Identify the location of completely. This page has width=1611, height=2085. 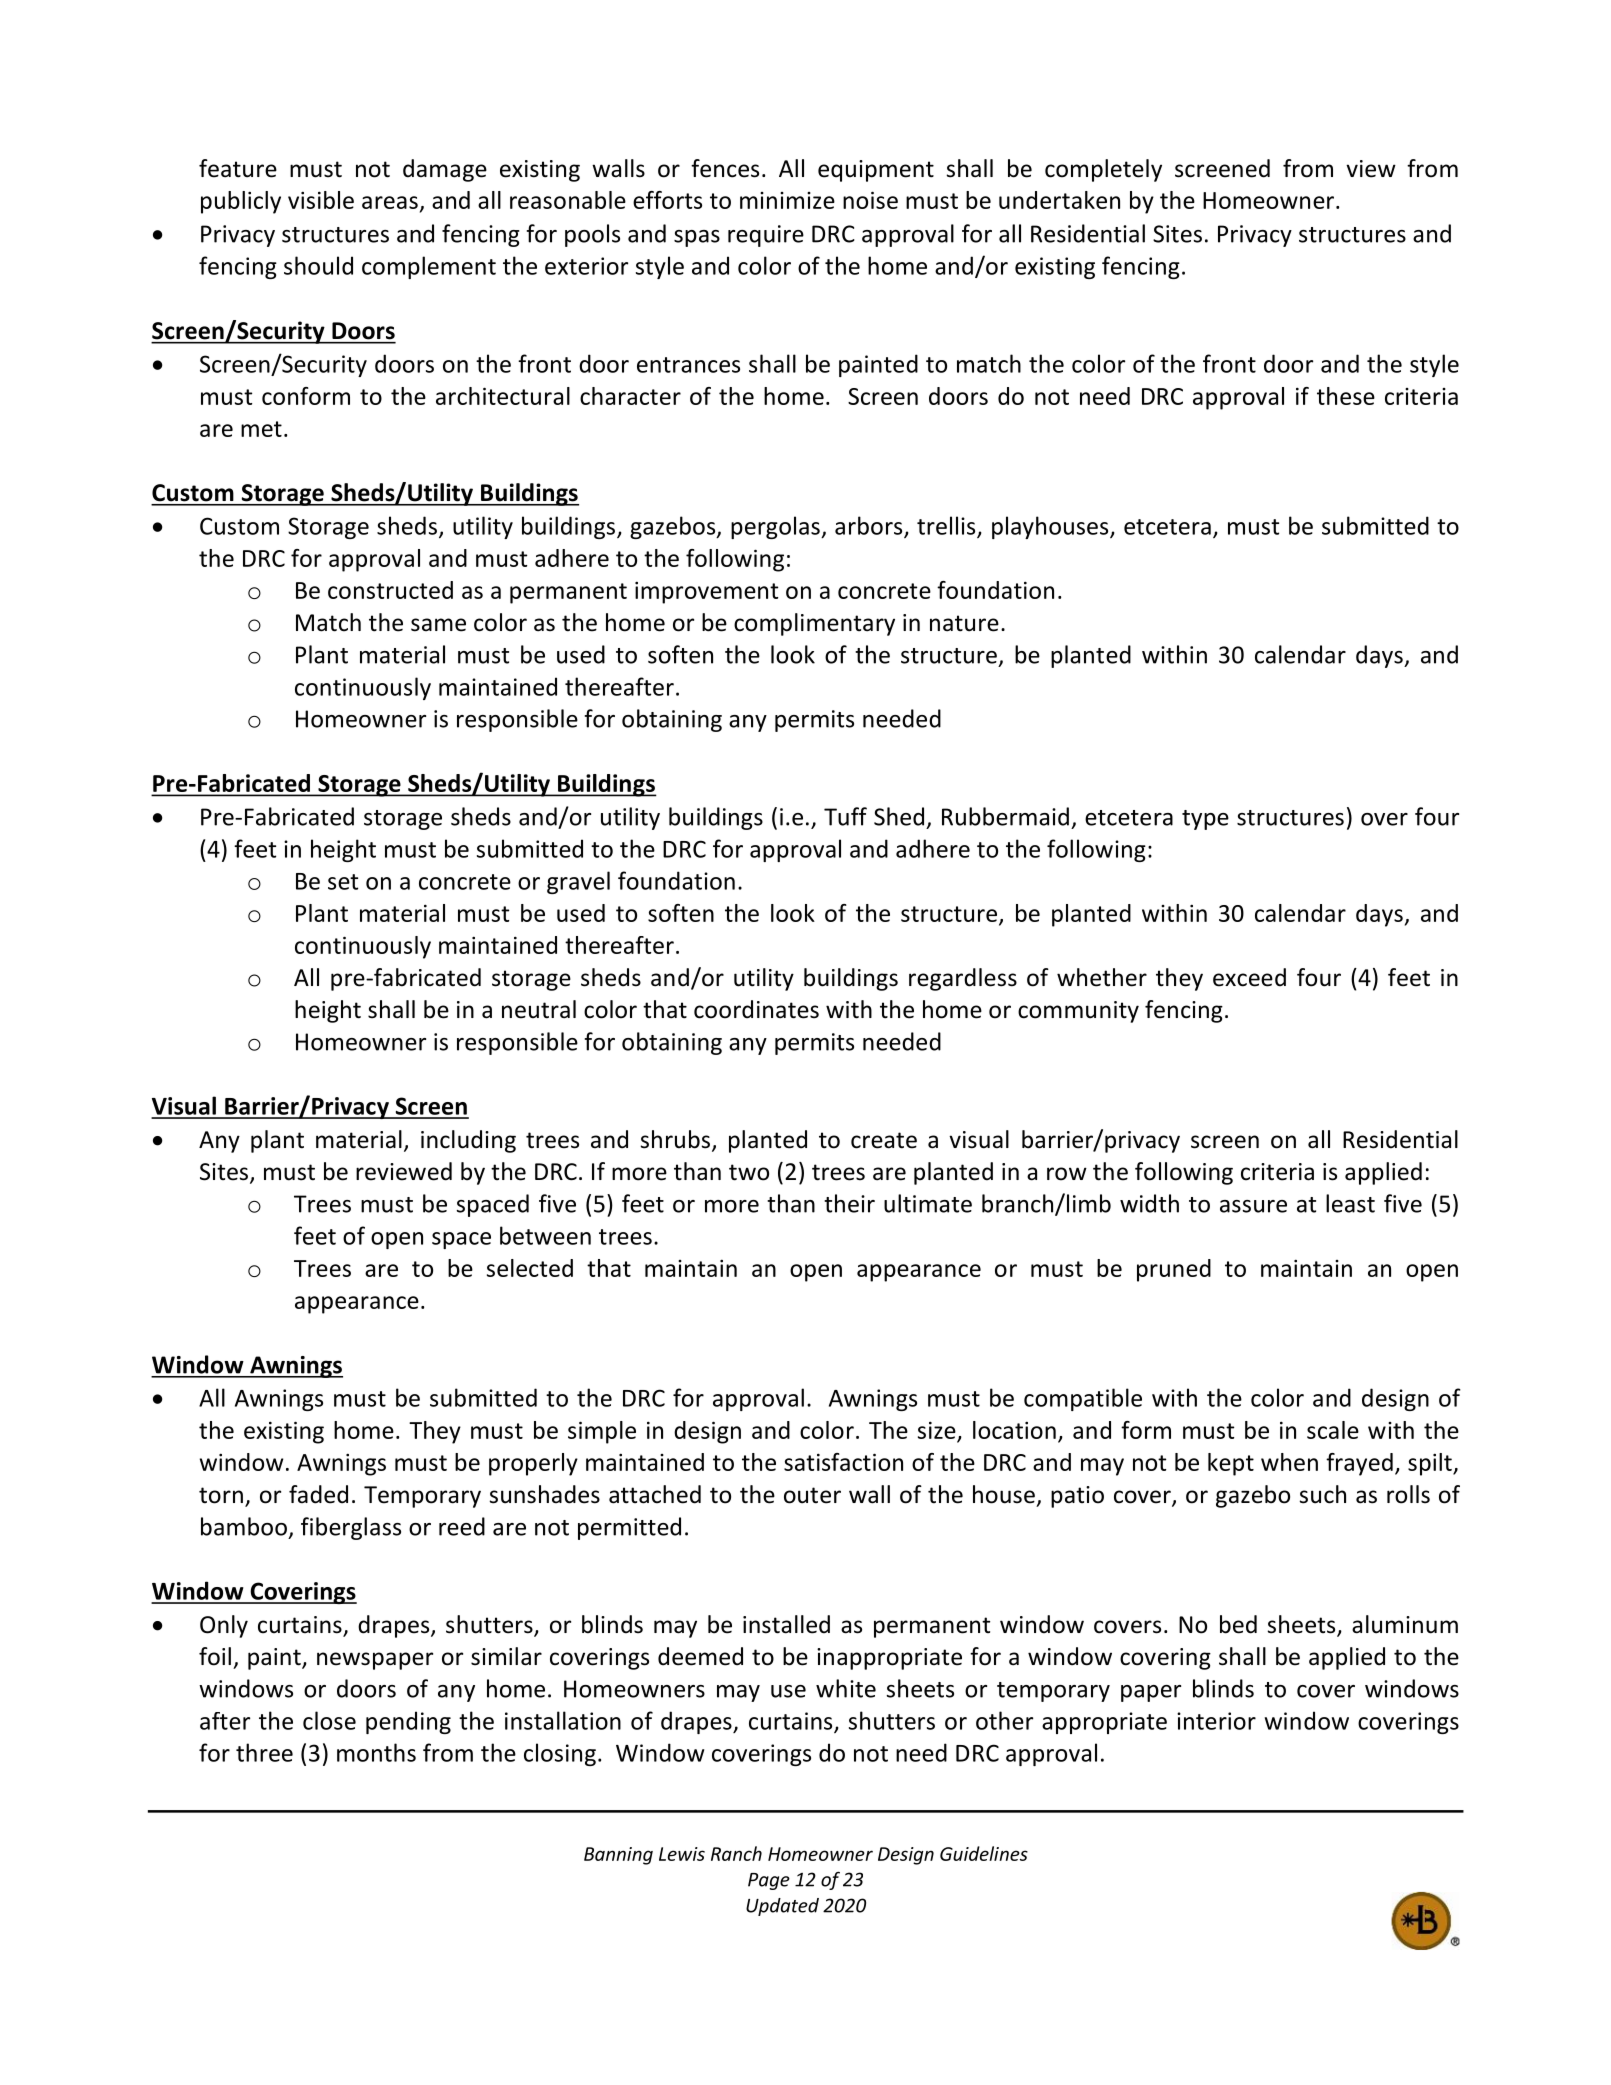
(1103, 170).
